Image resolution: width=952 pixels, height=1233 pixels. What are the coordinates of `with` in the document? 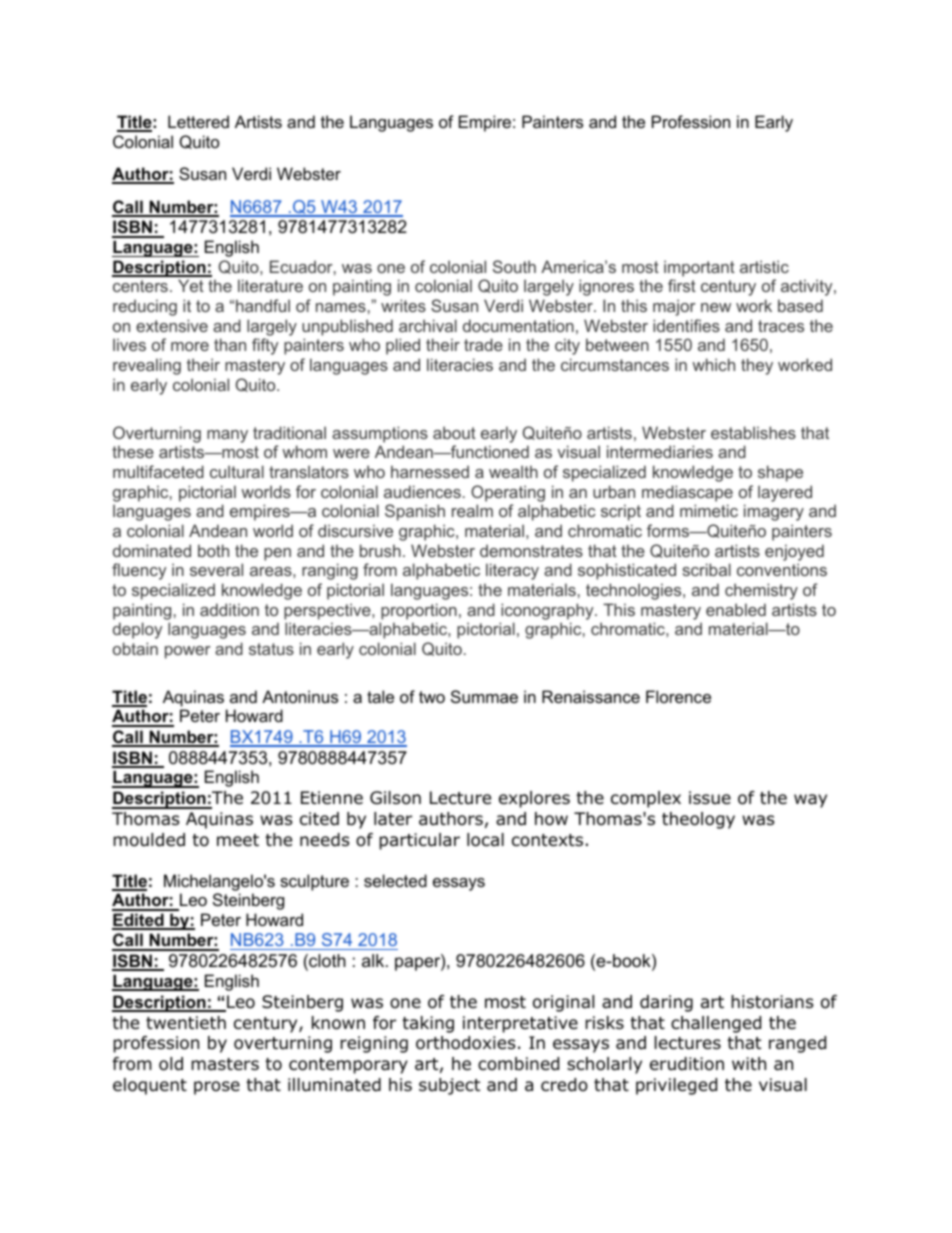 It's located at (749, 1063).
